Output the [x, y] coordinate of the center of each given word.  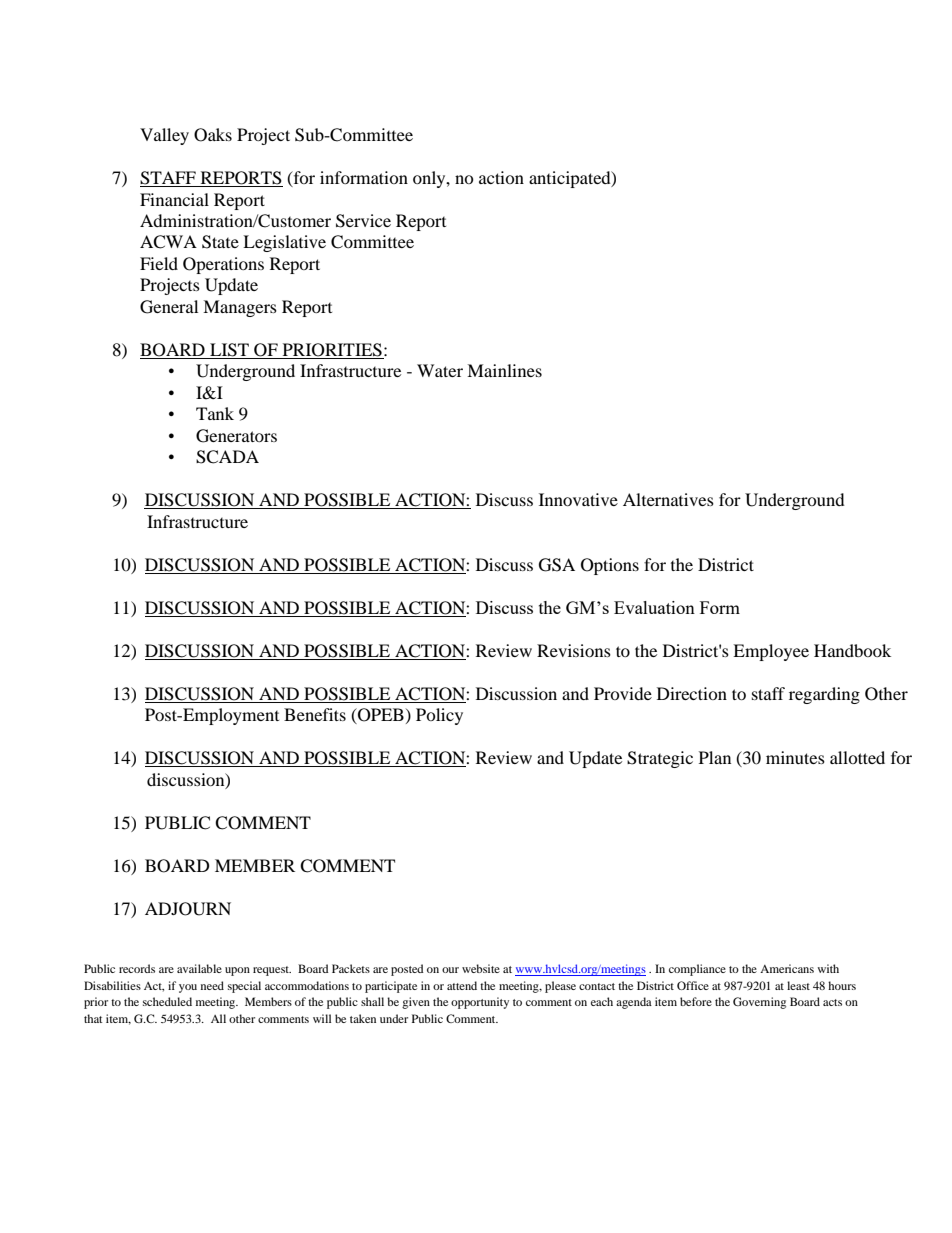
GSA [557, 565]
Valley [164, 136]
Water [440, 370]
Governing [759, 1003]
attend [462, 985]
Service [363, 221]
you [188, 988]
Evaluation [654, 607]
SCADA [227, 457]
